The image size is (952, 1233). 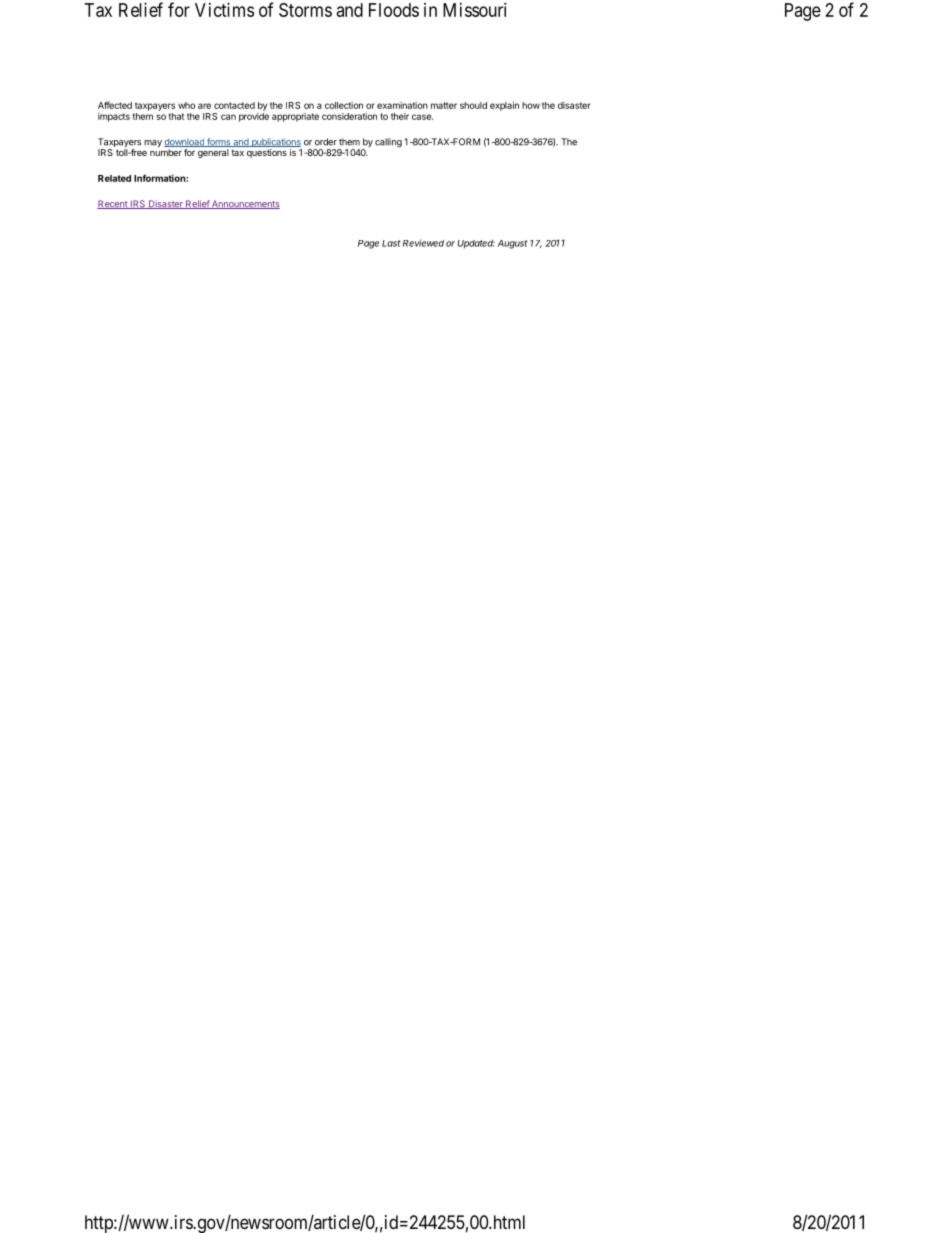 I want to click on should, so click(x=473, y=105).
